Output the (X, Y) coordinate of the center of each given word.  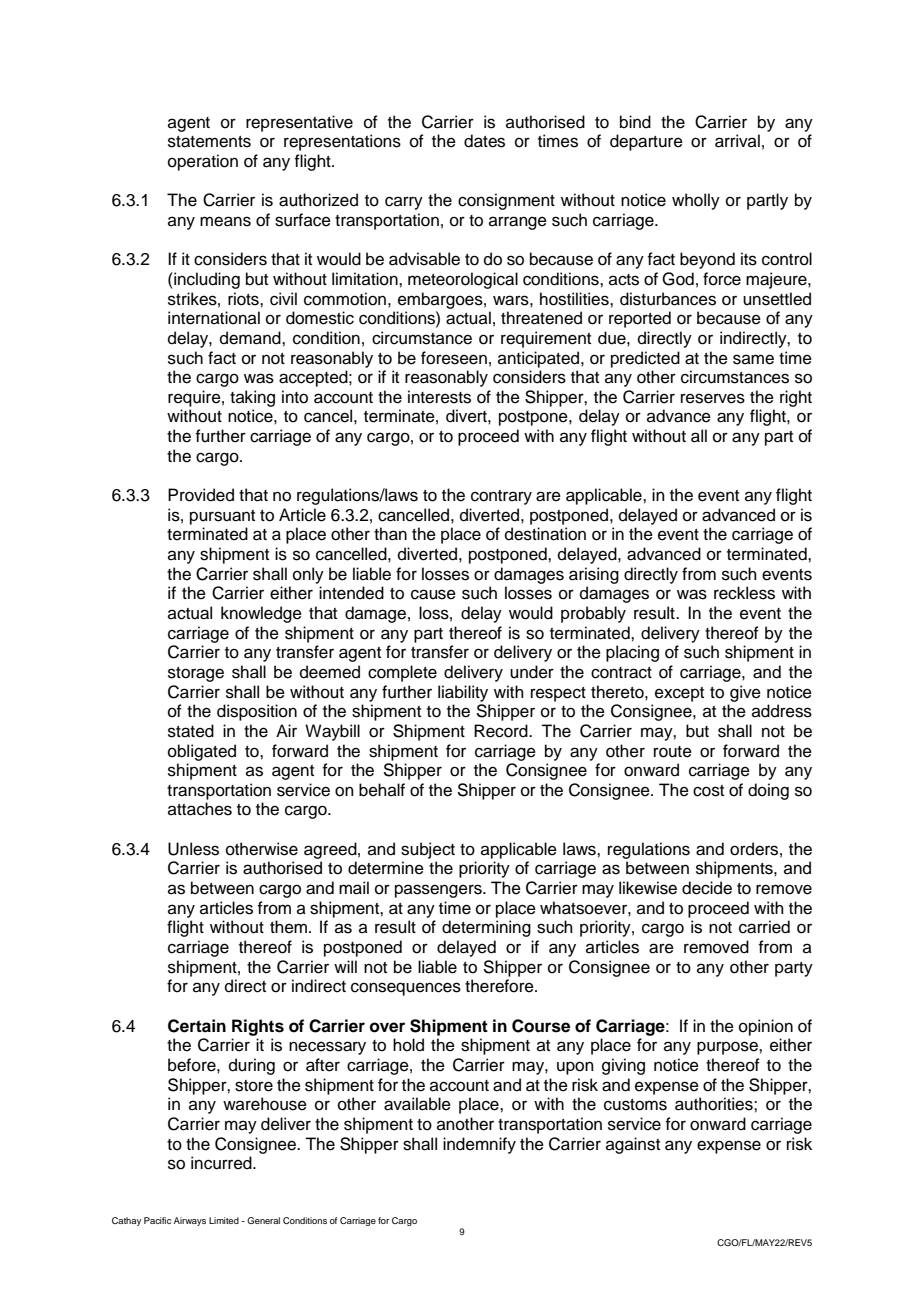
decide (707, 888)
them (288, 927)
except (679, 694)
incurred (222, 1163)
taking (252, 398)
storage (196, 674)
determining (486, 928)
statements (209, 142)
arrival (737, 141)
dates (484, 141)
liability (463, 693)
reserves (713, 398)
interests (439, 397)
